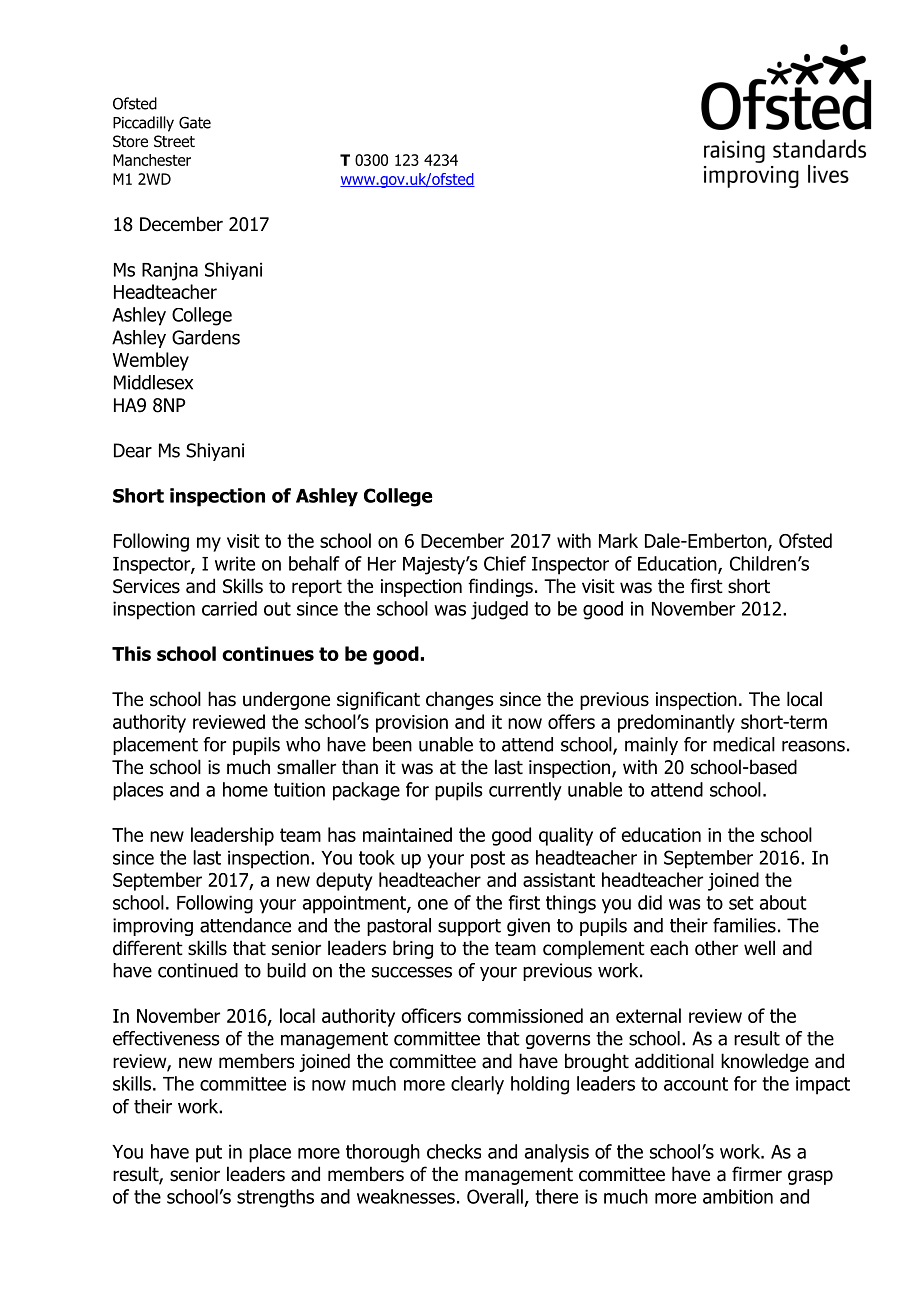 The image size is (924, 1310). I want to click on Chief, so click(505, 563).
